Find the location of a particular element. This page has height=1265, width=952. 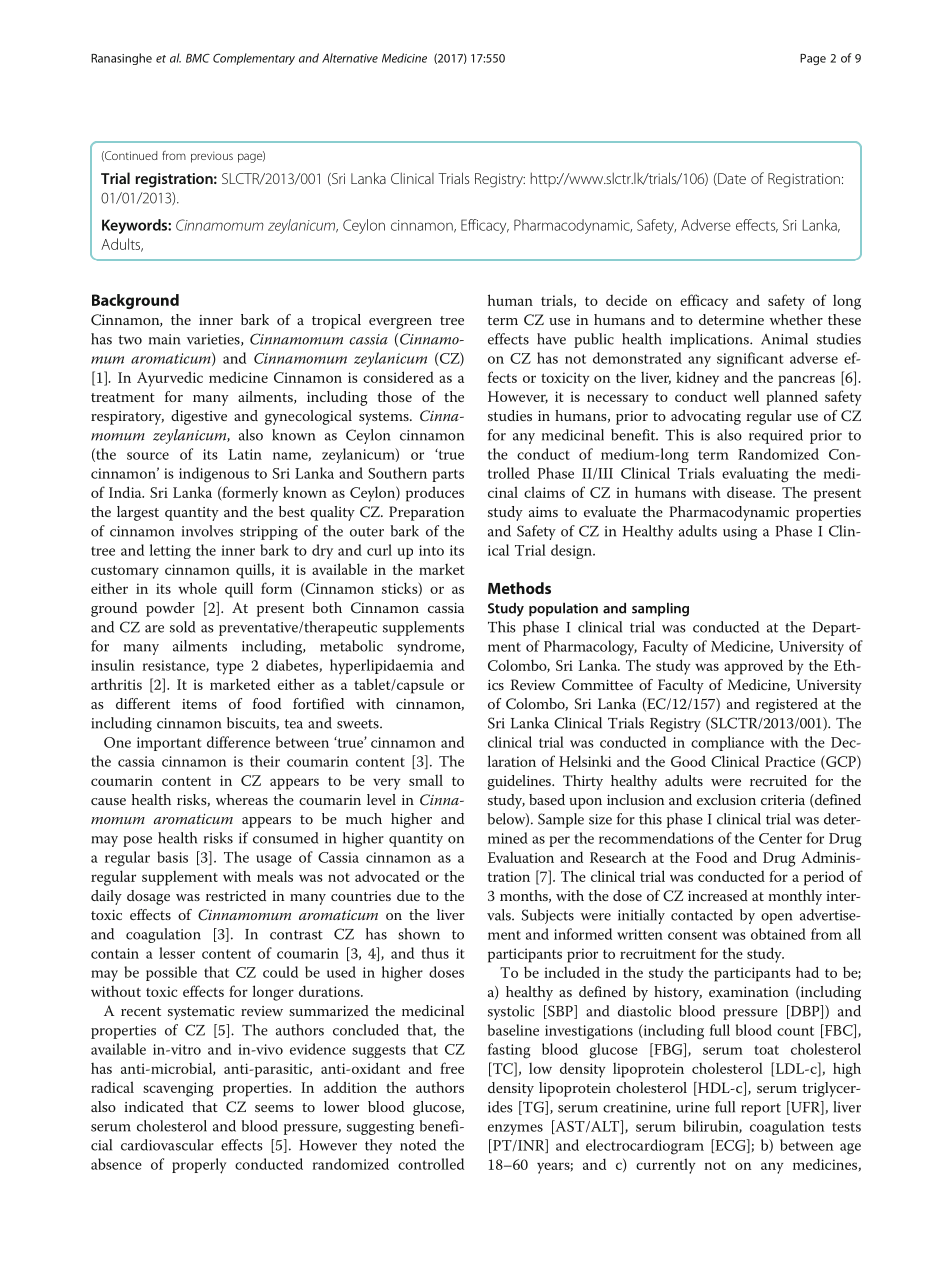

properly is located at coordinates (199, 1166).
